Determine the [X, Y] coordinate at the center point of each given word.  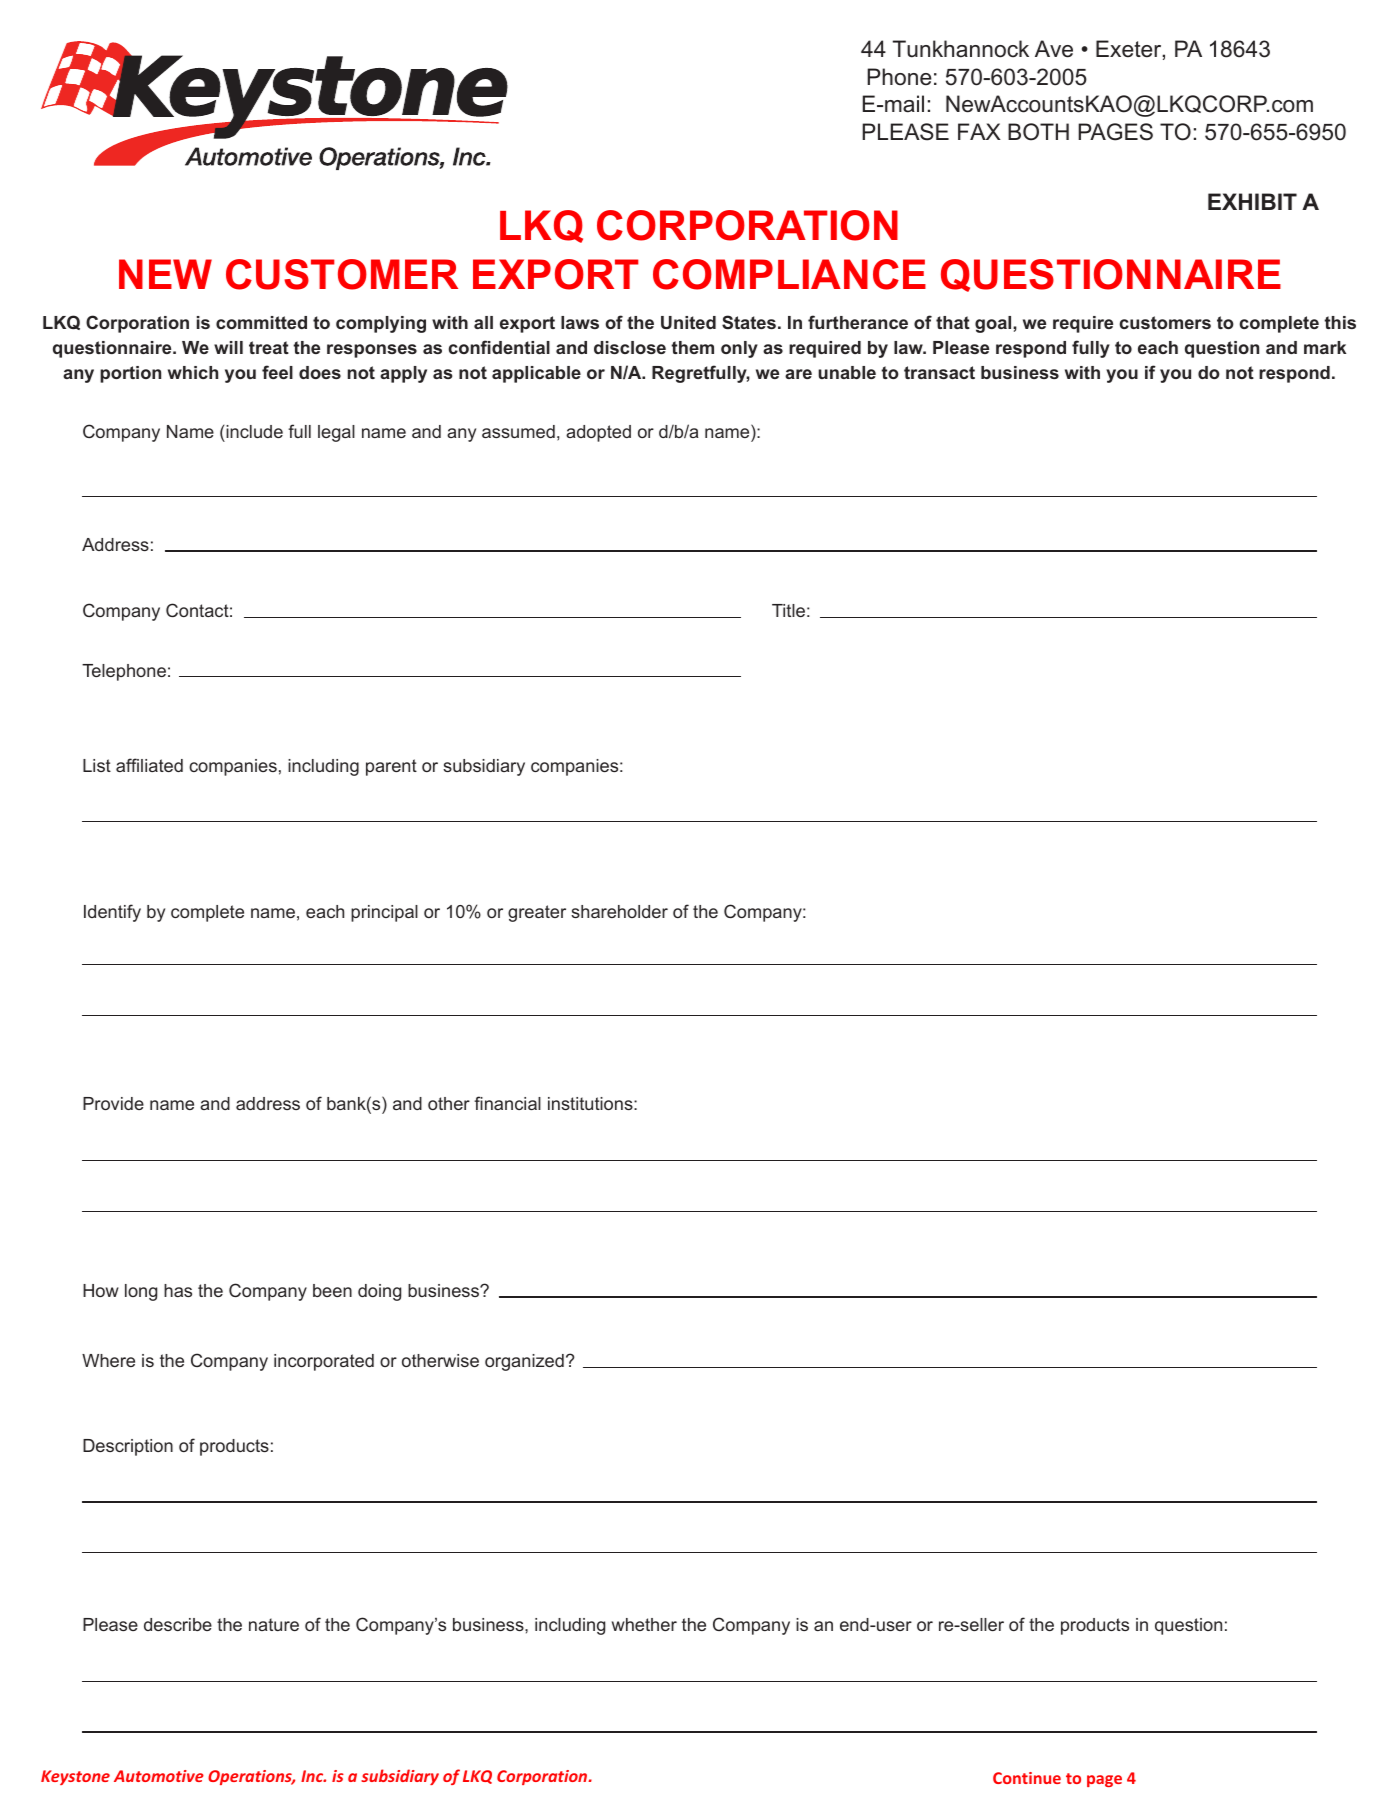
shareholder [619, 911]
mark [1325, 347]
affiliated [149, 765]
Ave [1054, 49]
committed [261, 322]
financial [507, 1103]
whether [644, 1624]
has [178, 1290]
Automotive [159, 1776]
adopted [598, 433]
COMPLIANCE [789, 274]
